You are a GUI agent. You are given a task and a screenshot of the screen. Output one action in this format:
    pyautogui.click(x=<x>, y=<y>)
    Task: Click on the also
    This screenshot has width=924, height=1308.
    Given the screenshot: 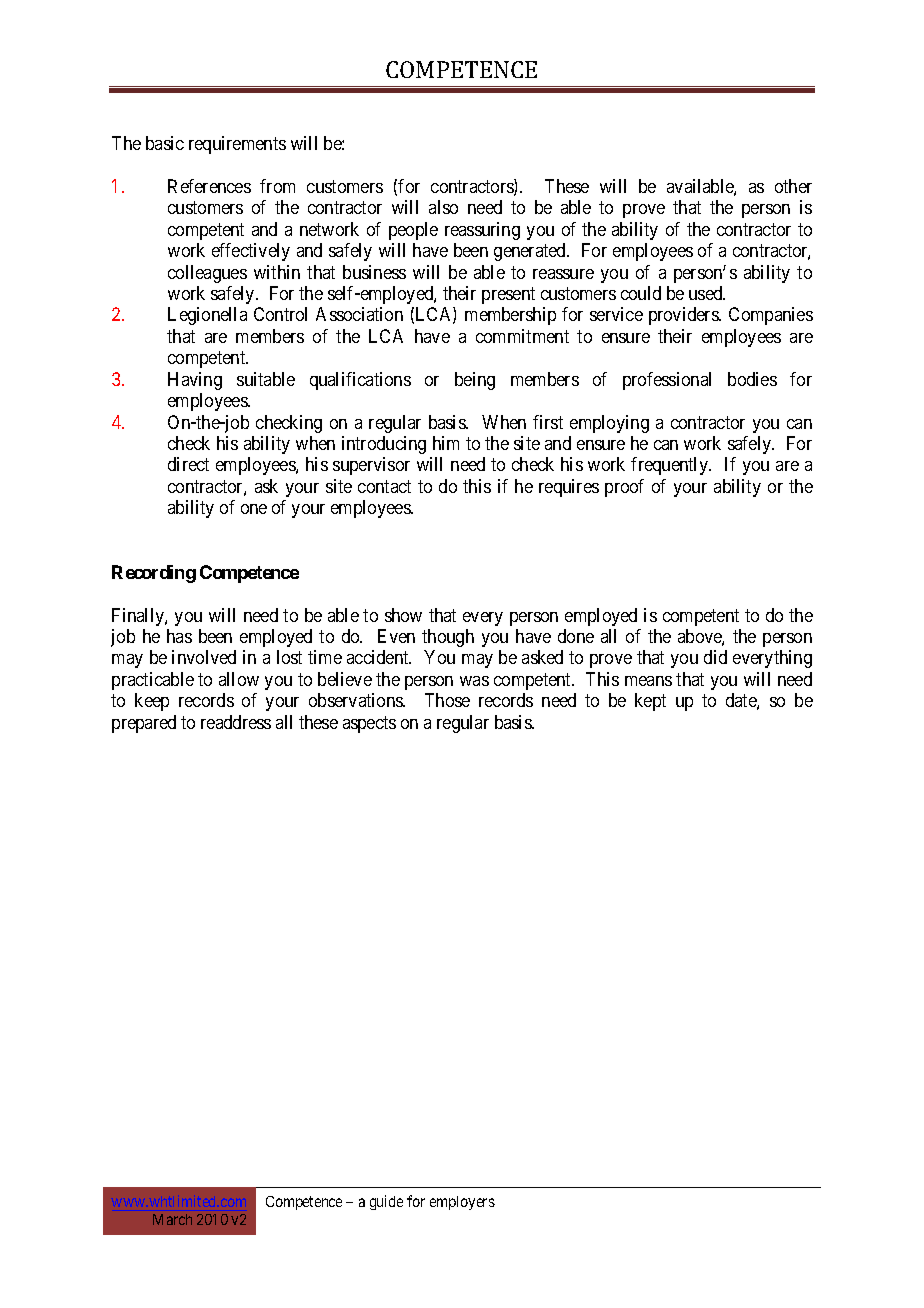 What is the action you would take?
    pyautogui.click(x=443, y=207)
